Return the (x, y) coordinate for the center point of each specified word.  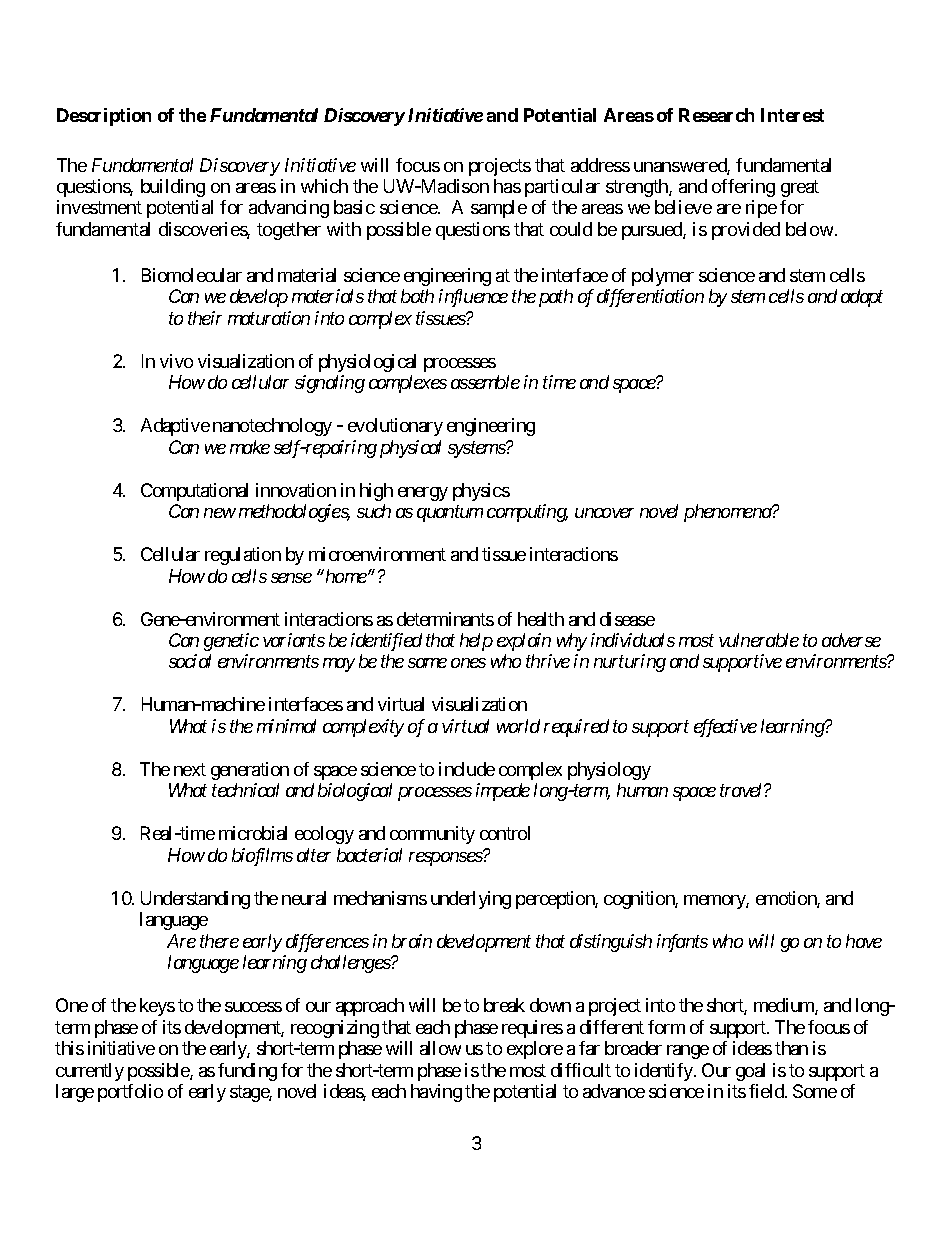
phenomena (728, 513)
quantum (450, 514)
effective (725, 728)
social (190, 661)
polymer (663, 277)
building (173, 188)
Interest (792, 115)
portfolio (130, 1093)
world (518, 726)
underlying (471, 900)
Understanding (195, 900)
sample (499, 209)
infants (682, 943)
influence (473, 298)
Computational (194, 492)
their (205, 318)
